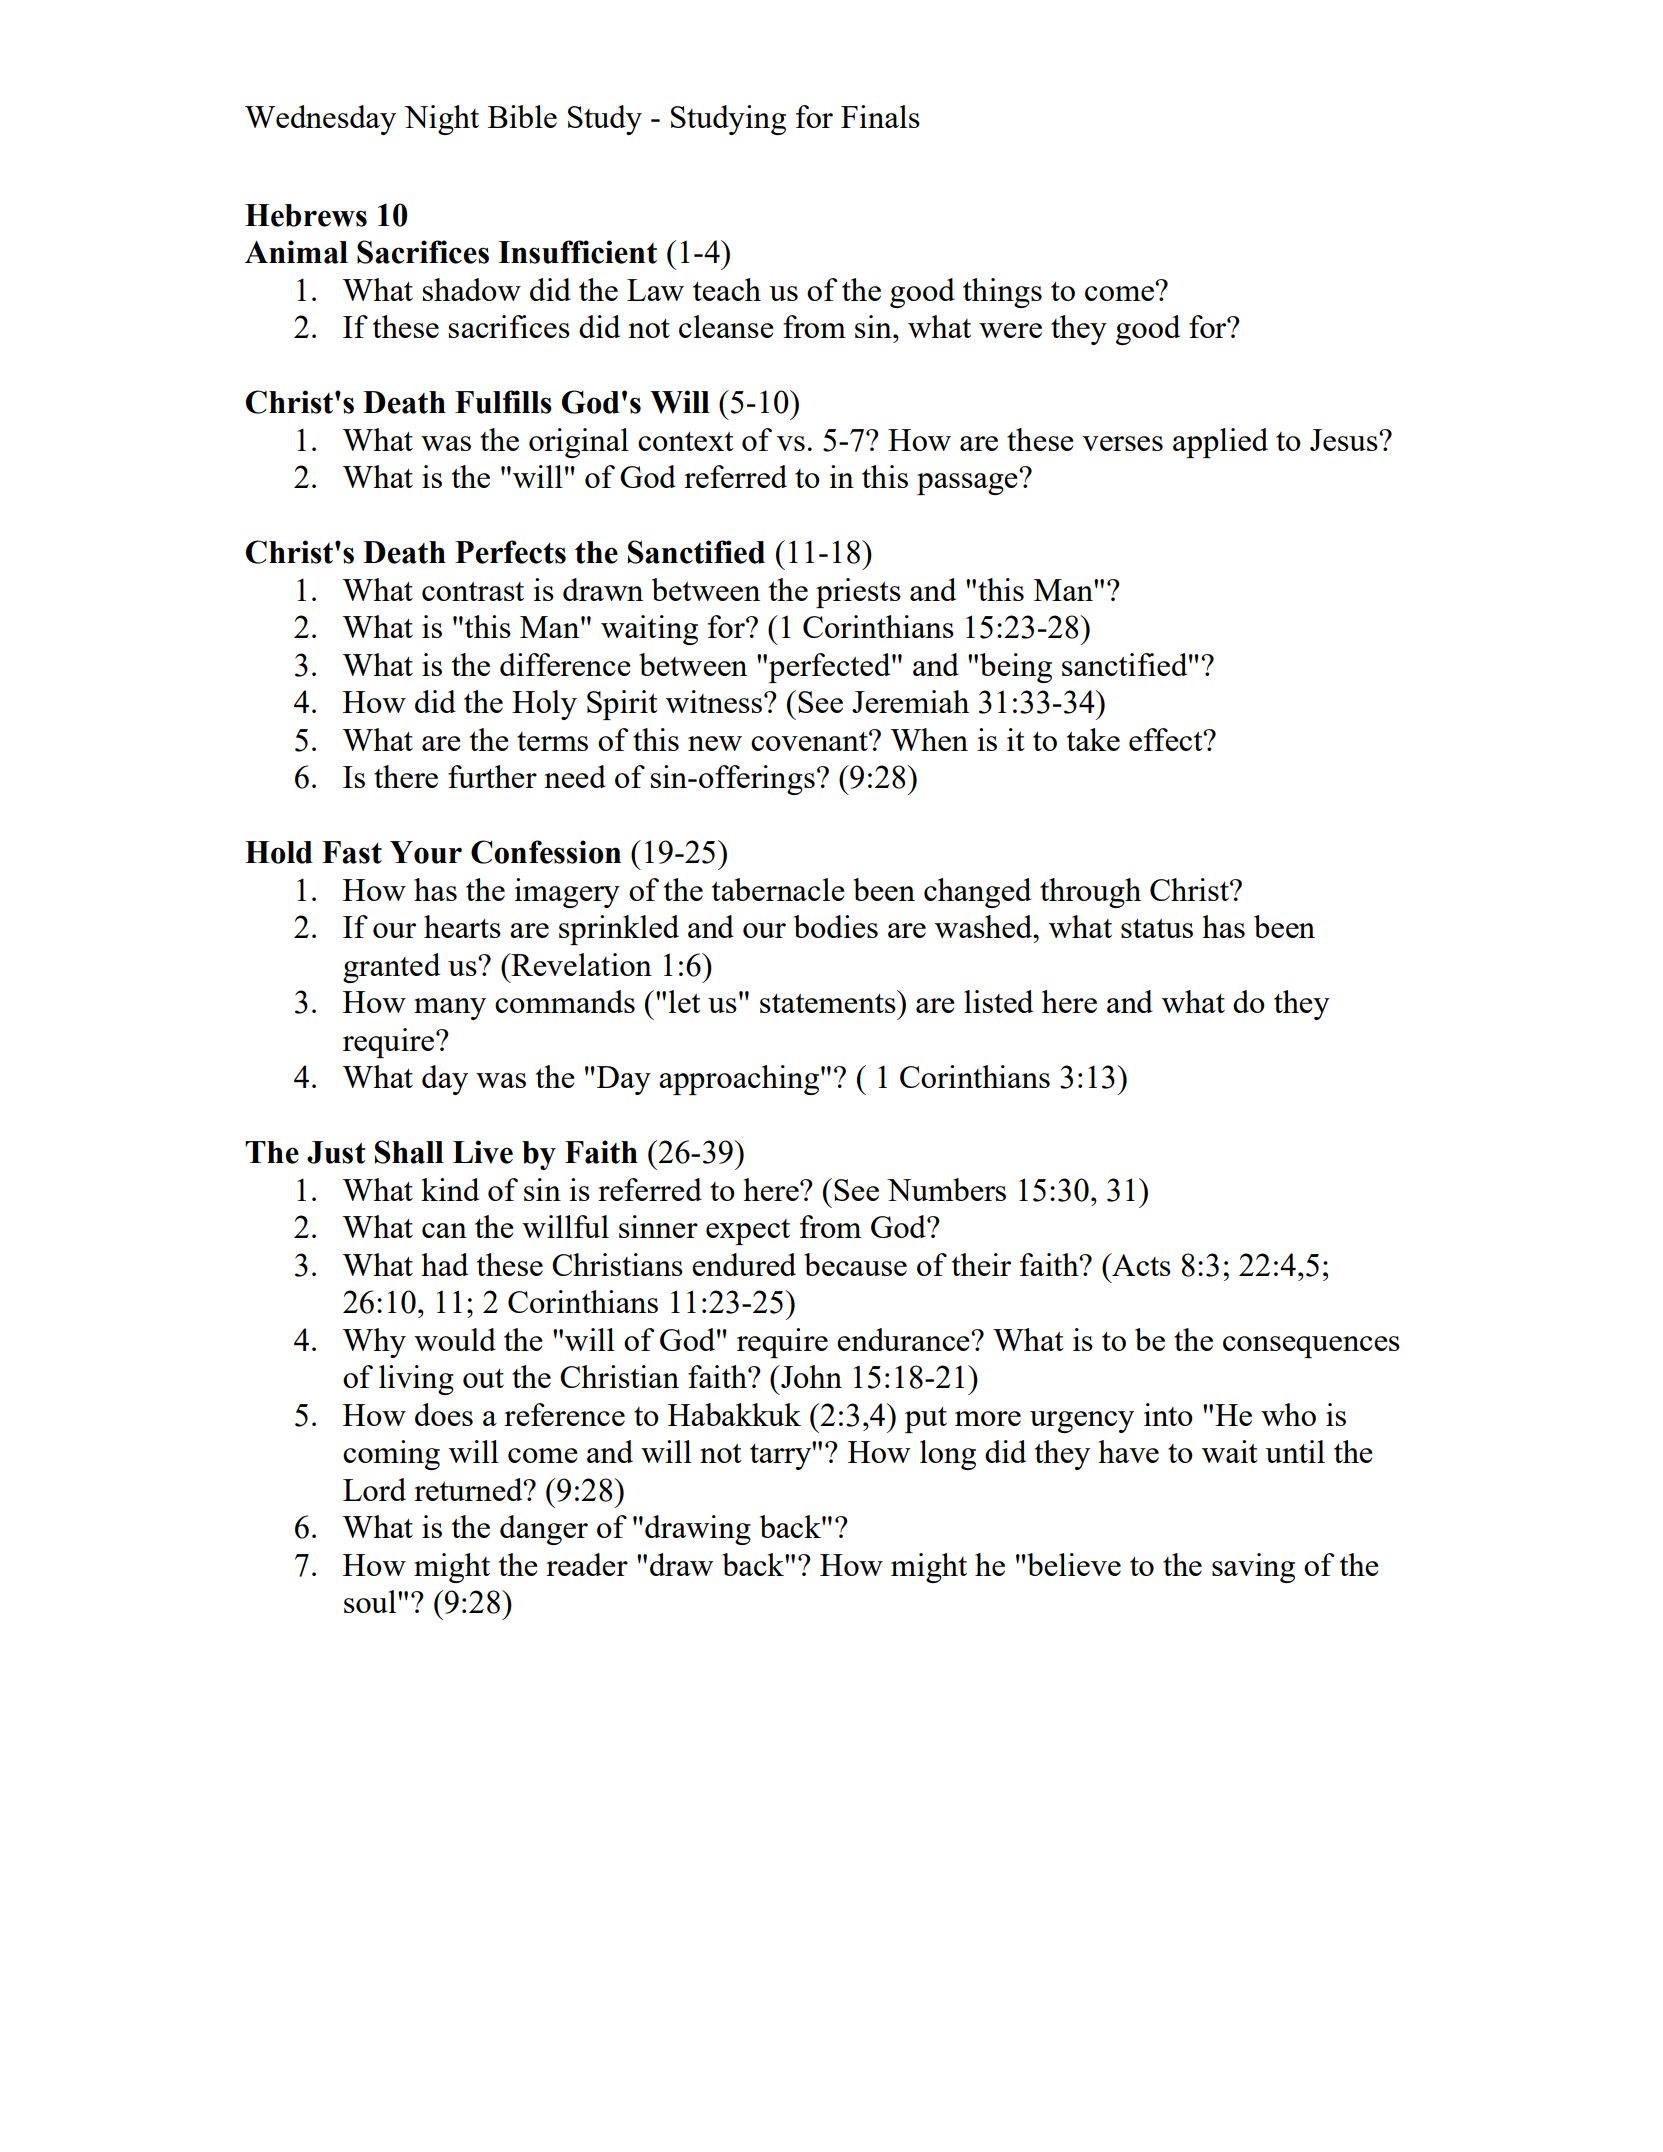  What do you see at coordinates (441, 120) in the document?
I see `Night` at bounding box center [441, 120].
